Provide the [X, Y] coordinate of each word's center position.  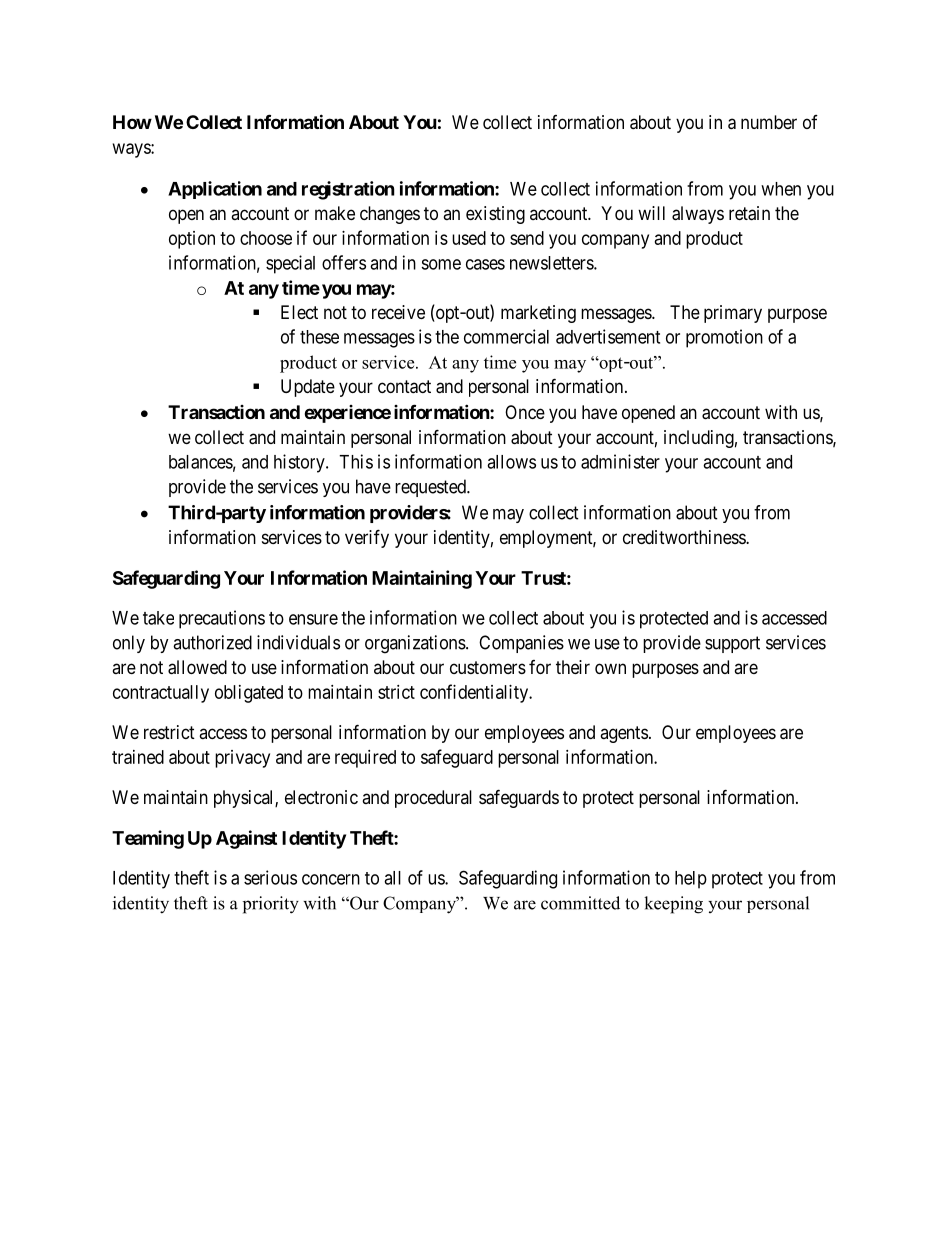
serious [270, 877]
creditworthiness [685, 537]
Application [215, 190]
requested [431, 488]
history [300, 463]
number [769, 122]
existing [495, 215]
